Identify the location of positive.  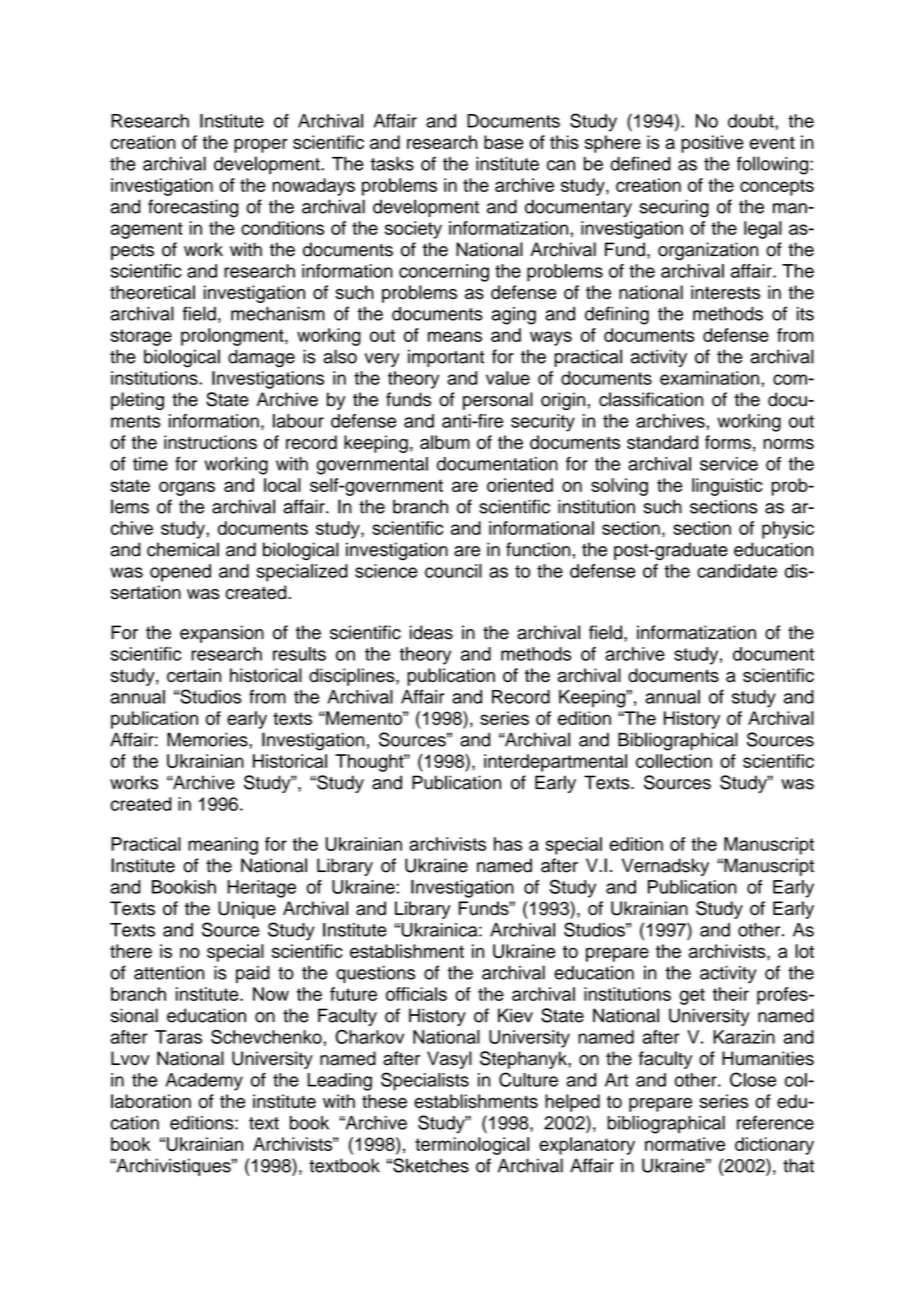
(712, 144).
